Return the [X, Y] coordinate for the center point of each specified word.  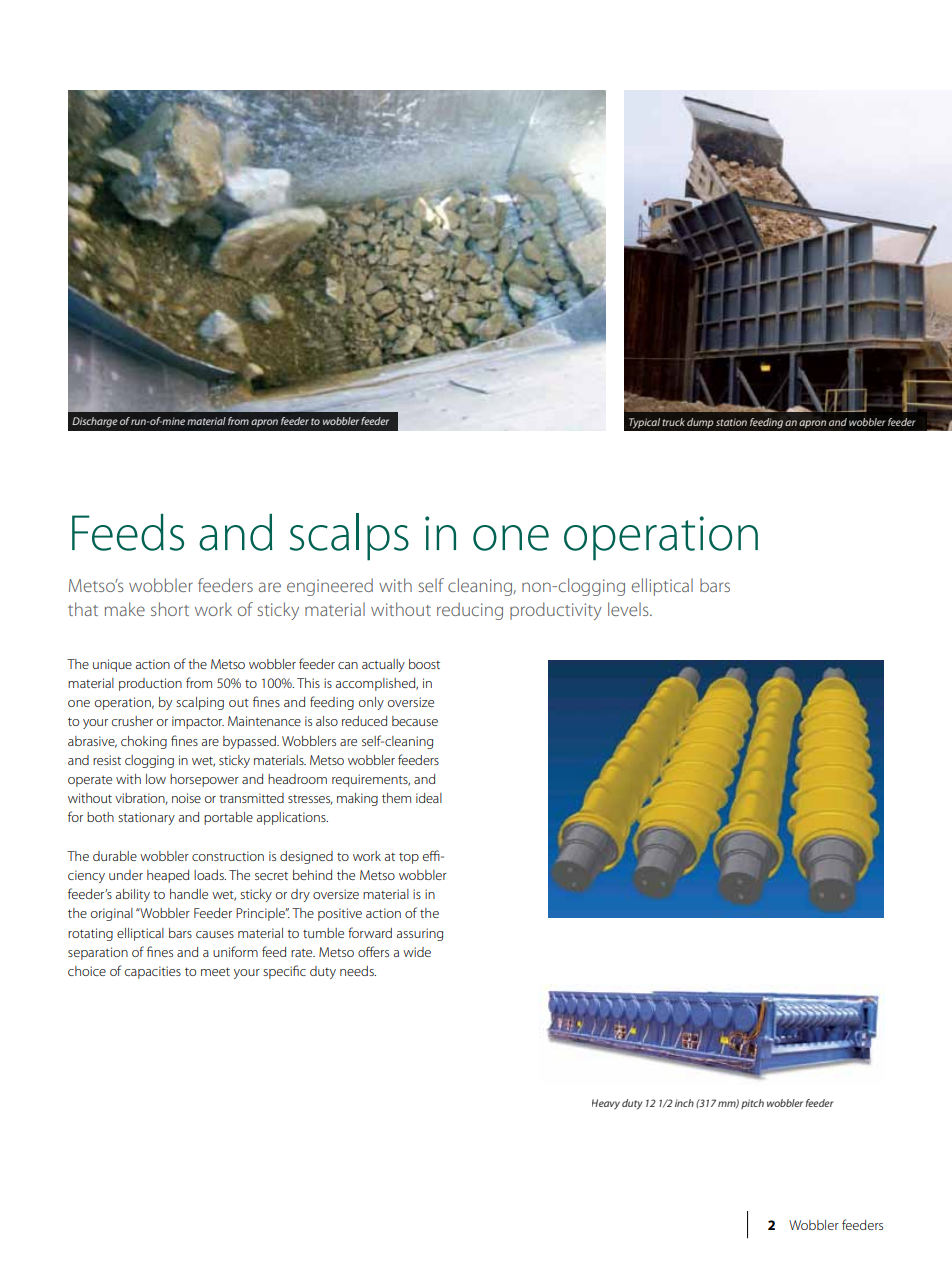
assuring [420, 934]
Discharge [95, 422]
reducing [470, 611]
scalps [349, 537]
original [112, 914]
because [415, 721]
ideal [429, 798]
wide [417, 952]
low [156, 779]
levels [629, 609]
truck [673, 422]
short [170, 609]
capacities [153, 972]
